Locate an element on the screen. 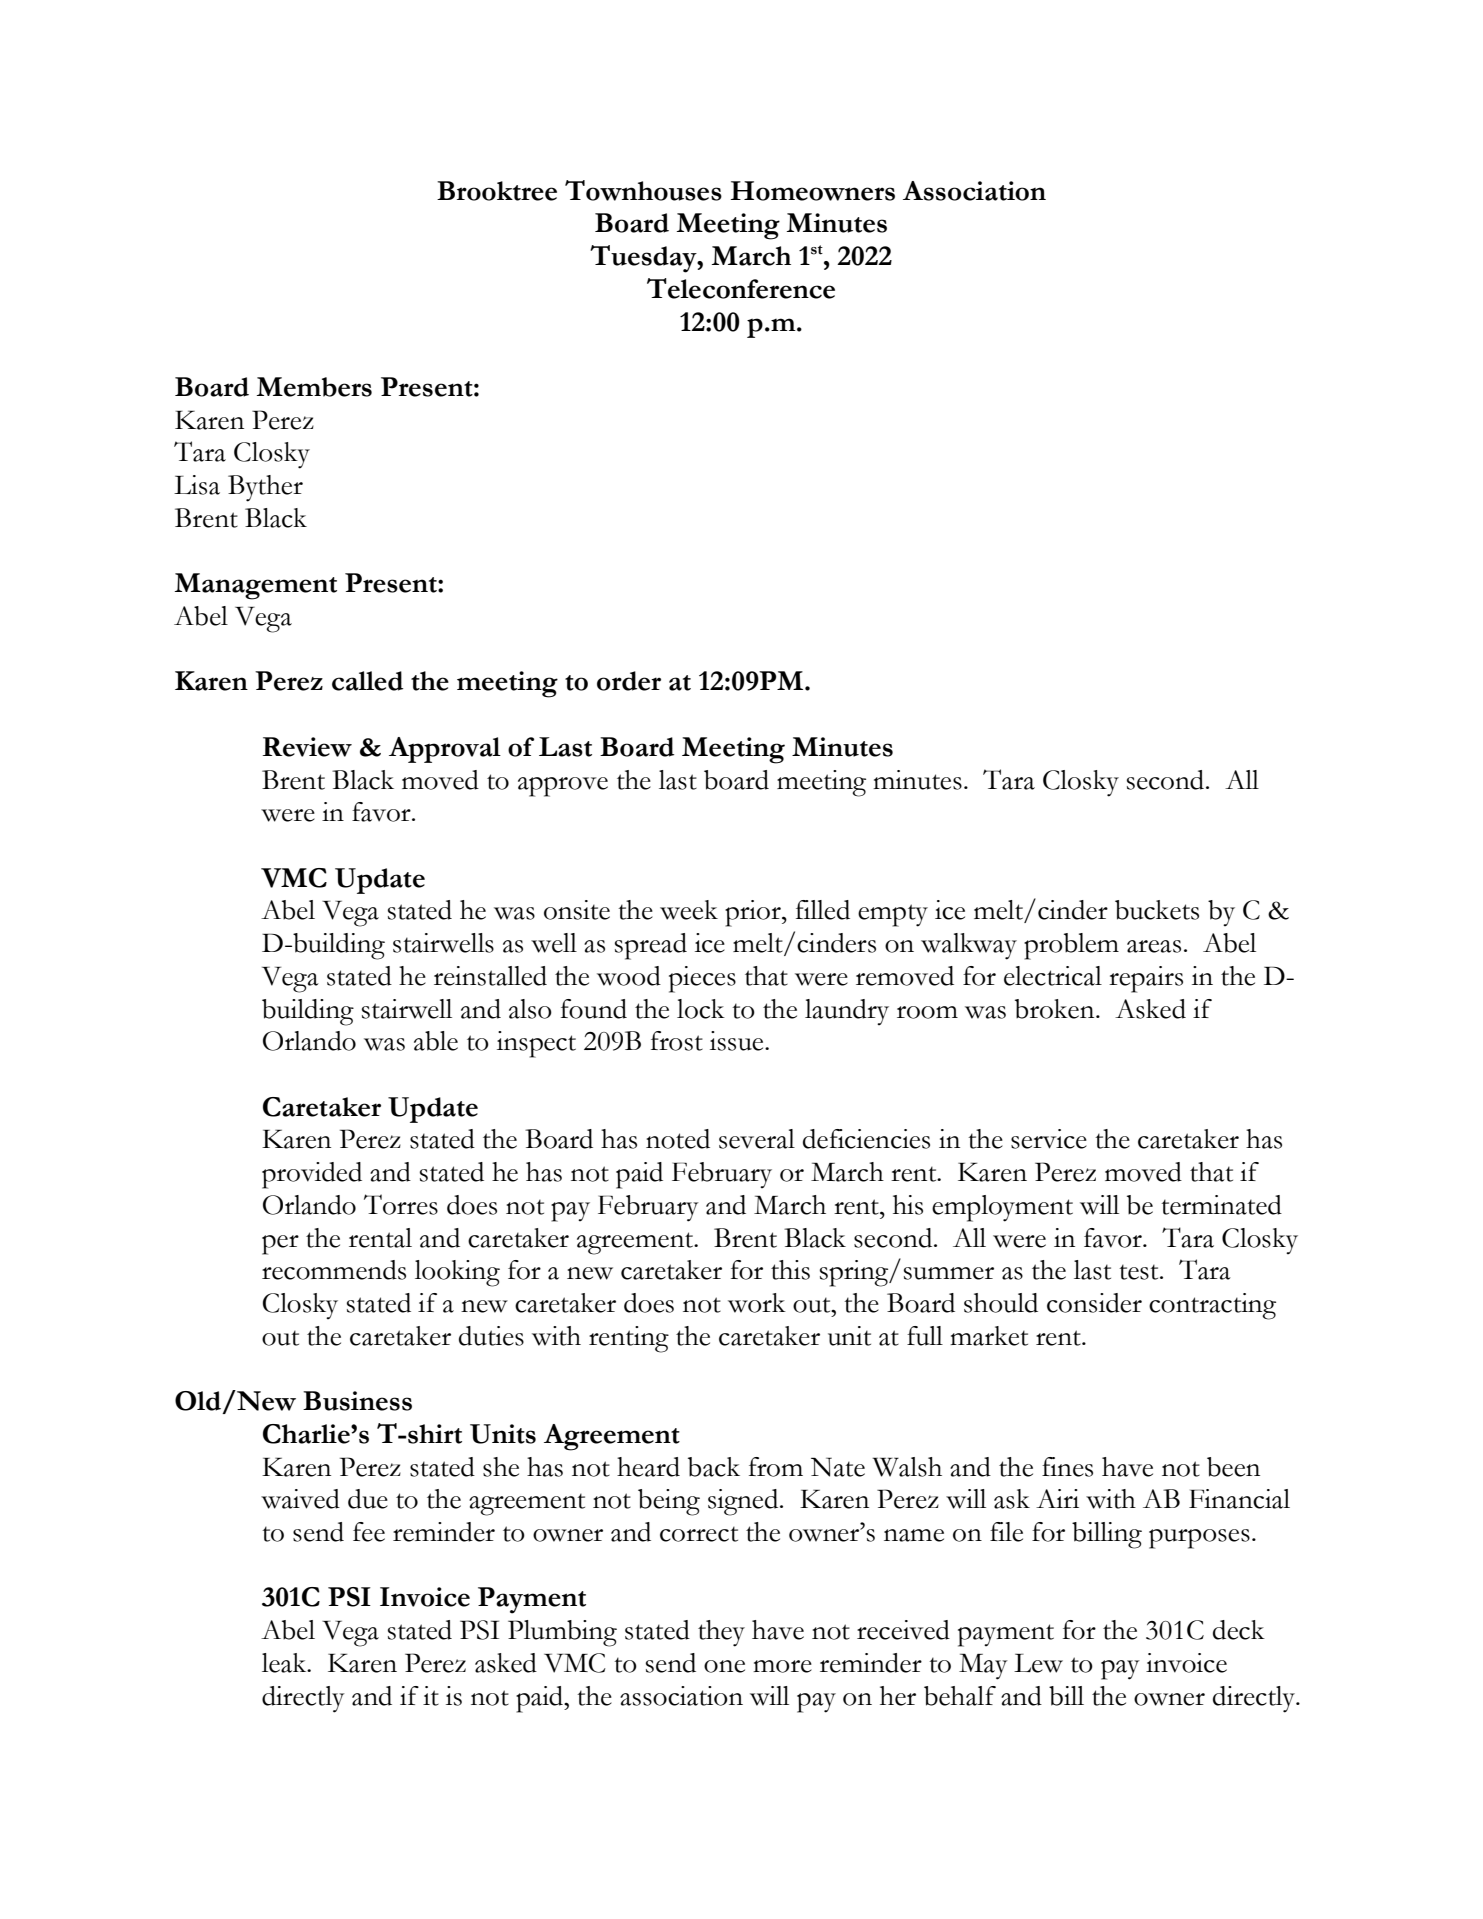 Image resolution: width=1483 pixels, height=1919 pixels. leak is located at coordinates (285, 1663).
